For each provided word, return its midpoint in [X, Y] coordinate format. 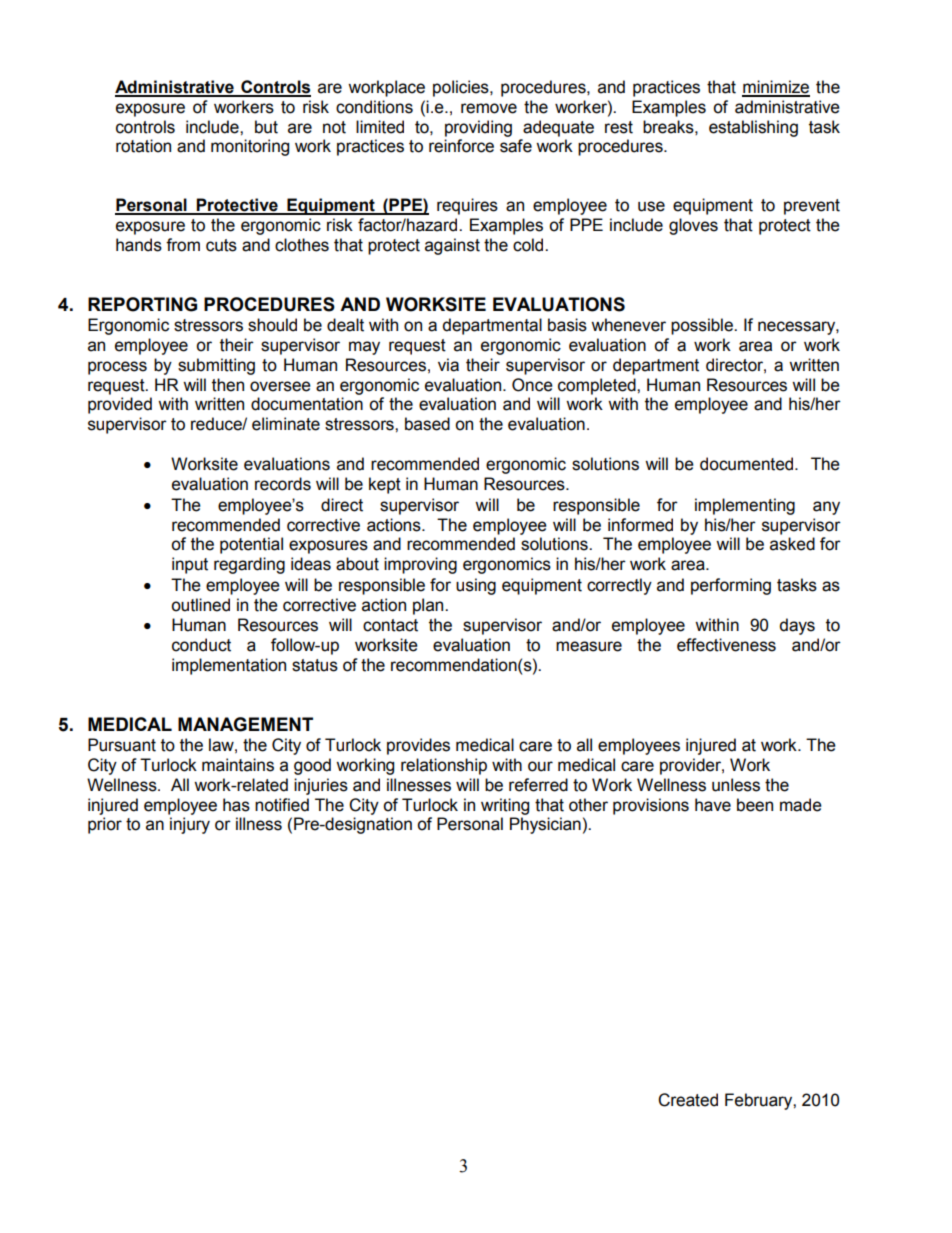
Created [688, 1100]
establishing [753, 128]
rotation [143, 146]
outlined [200, 605]
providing [478, 128]
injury [190, 825]
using [476, 586]
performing [731, 586]
